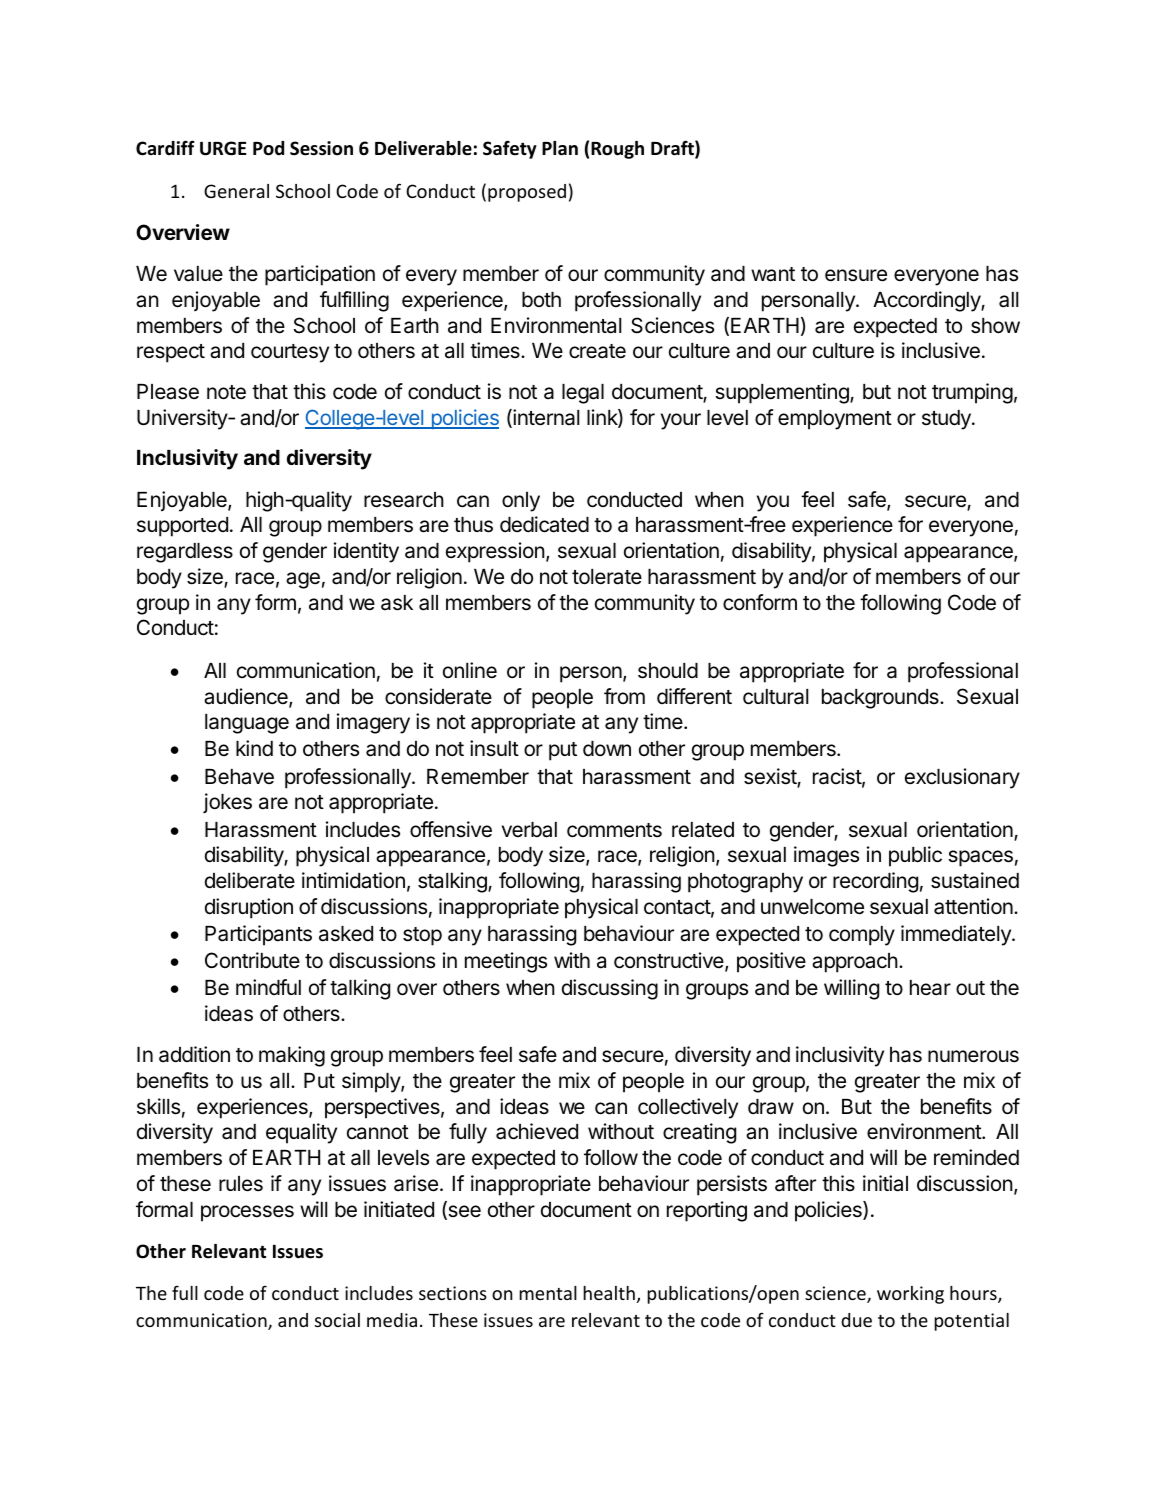 This page has width=1155, height=1495. Describe the element at coordinates (226, 392) in the page. I see `note` at that location.
